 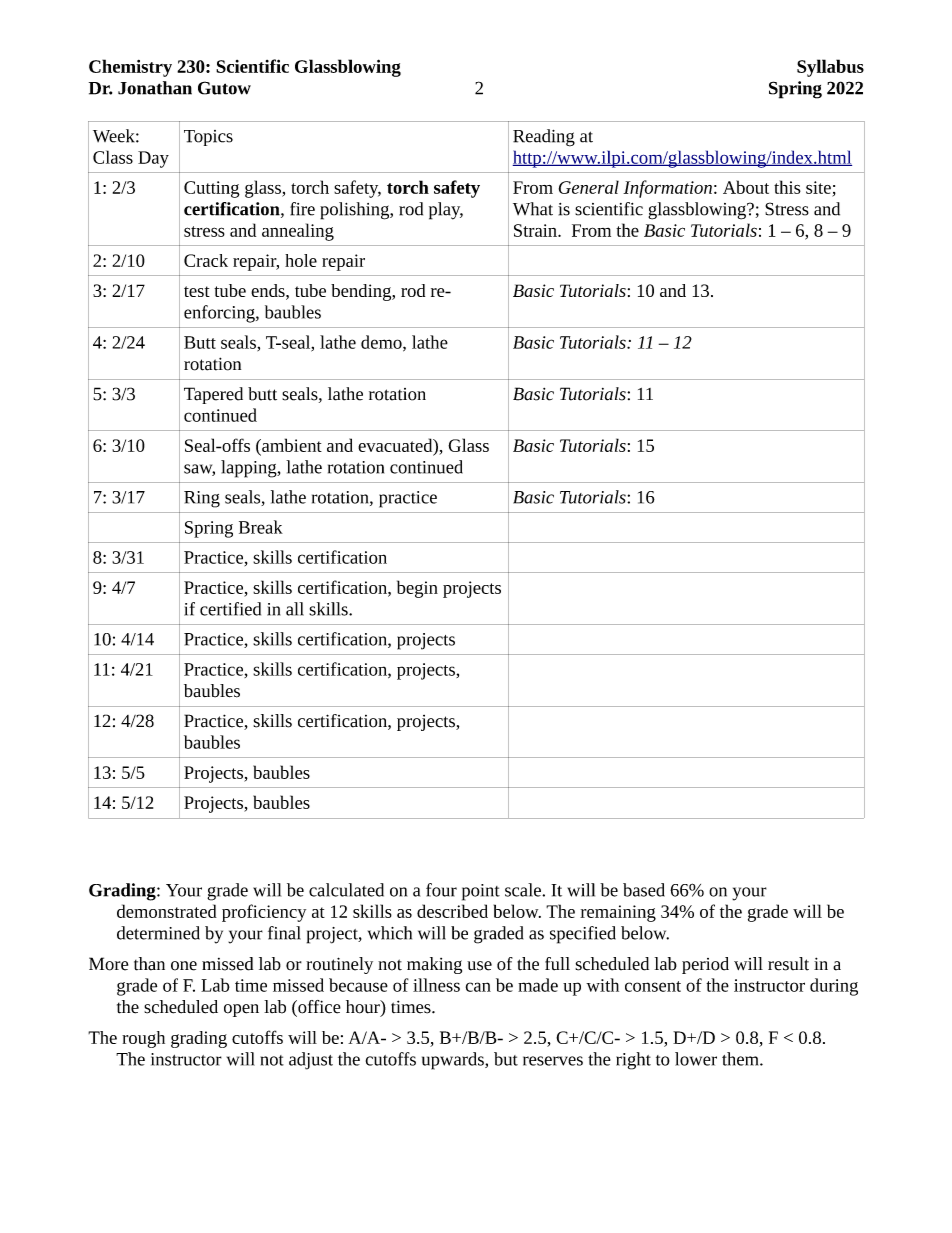 What do you see at coordinates (396, 445) in the page?
I see `evacuated` at bounding box center [396, 445].
